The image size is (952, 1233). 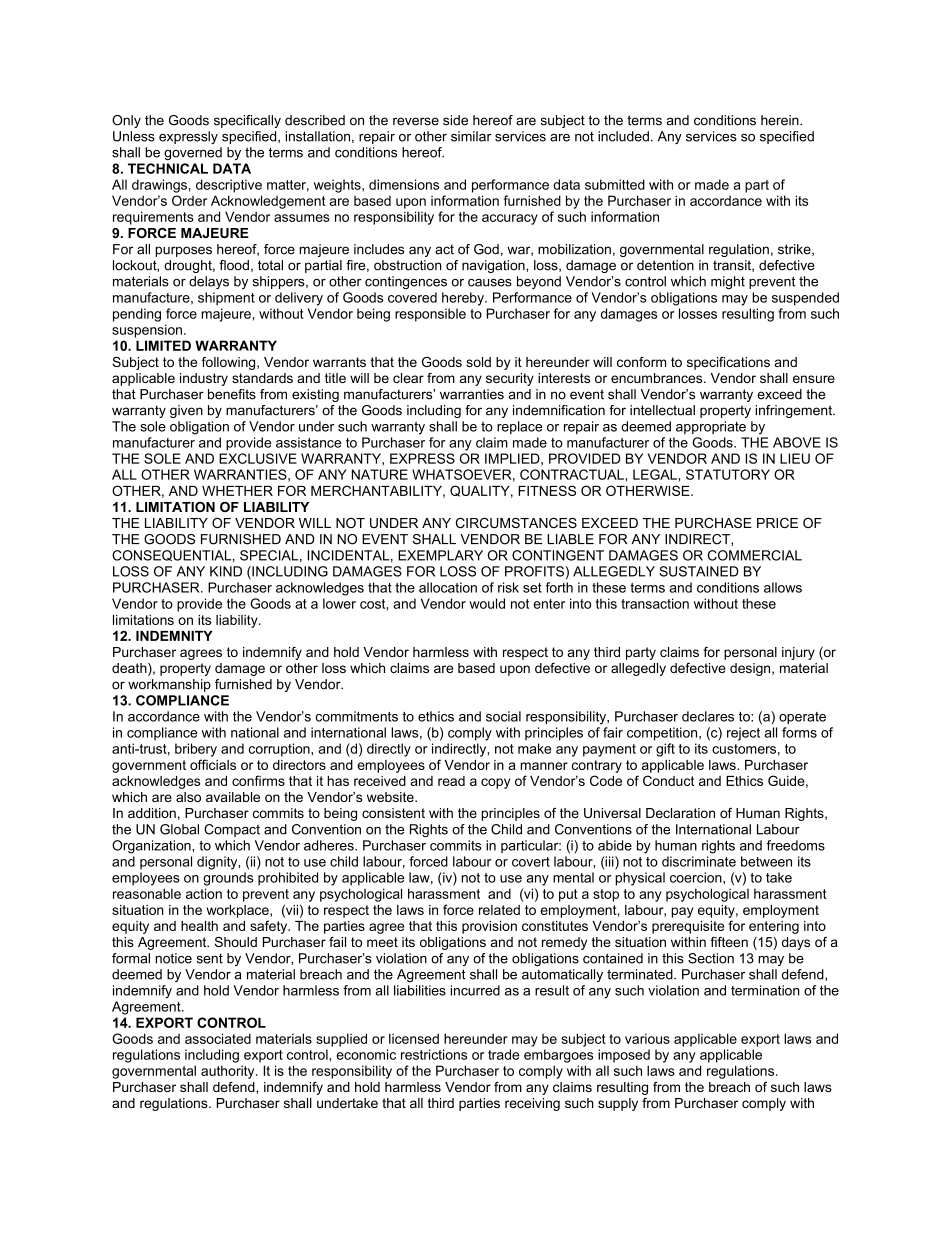 I want to click on covert, so click(x=531, y=862).
